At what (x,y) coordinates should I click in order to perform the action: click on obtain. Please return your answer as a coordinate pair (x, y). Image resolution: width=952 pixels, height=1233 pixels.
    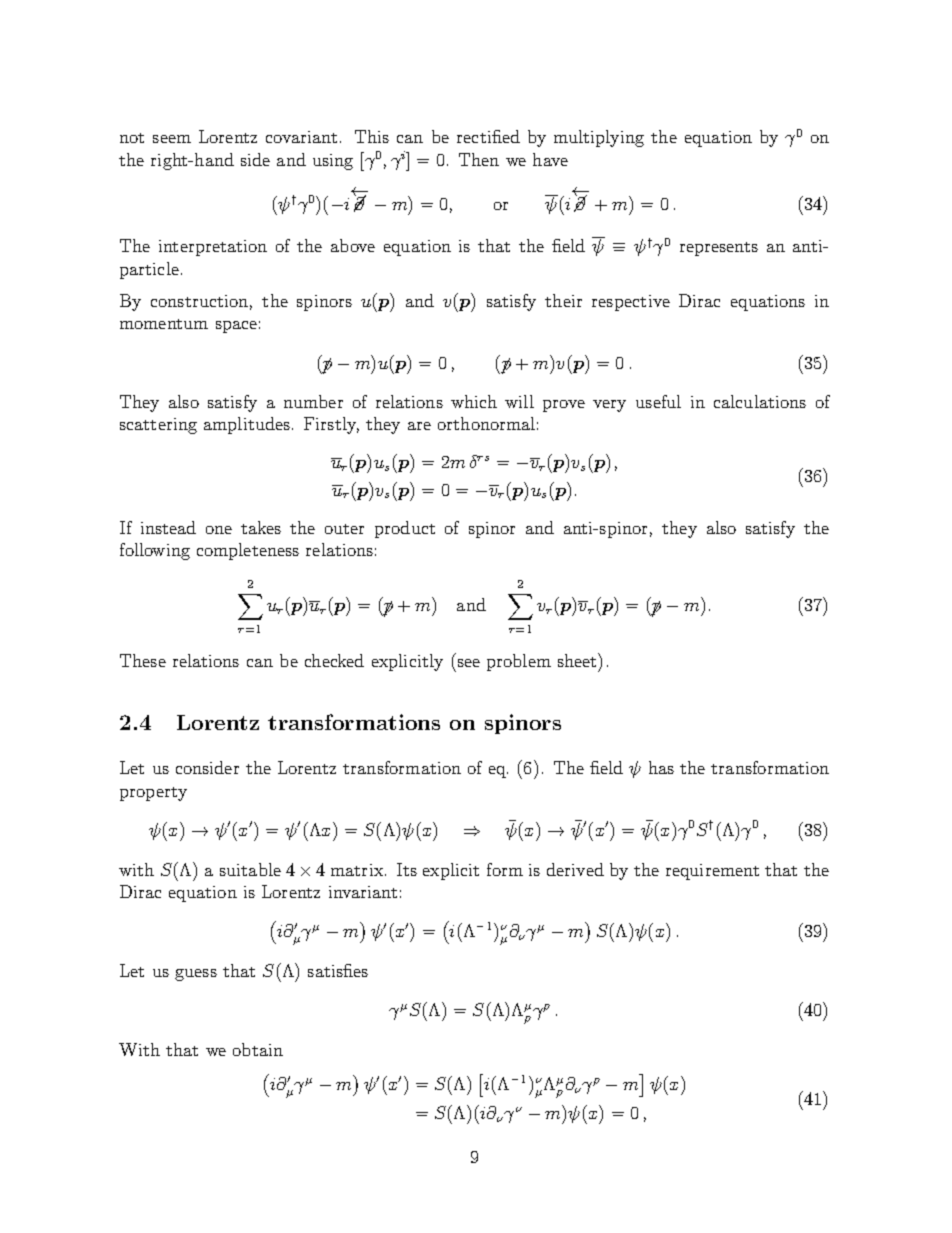
    Looking at the image, I should click on (258, 1049).
